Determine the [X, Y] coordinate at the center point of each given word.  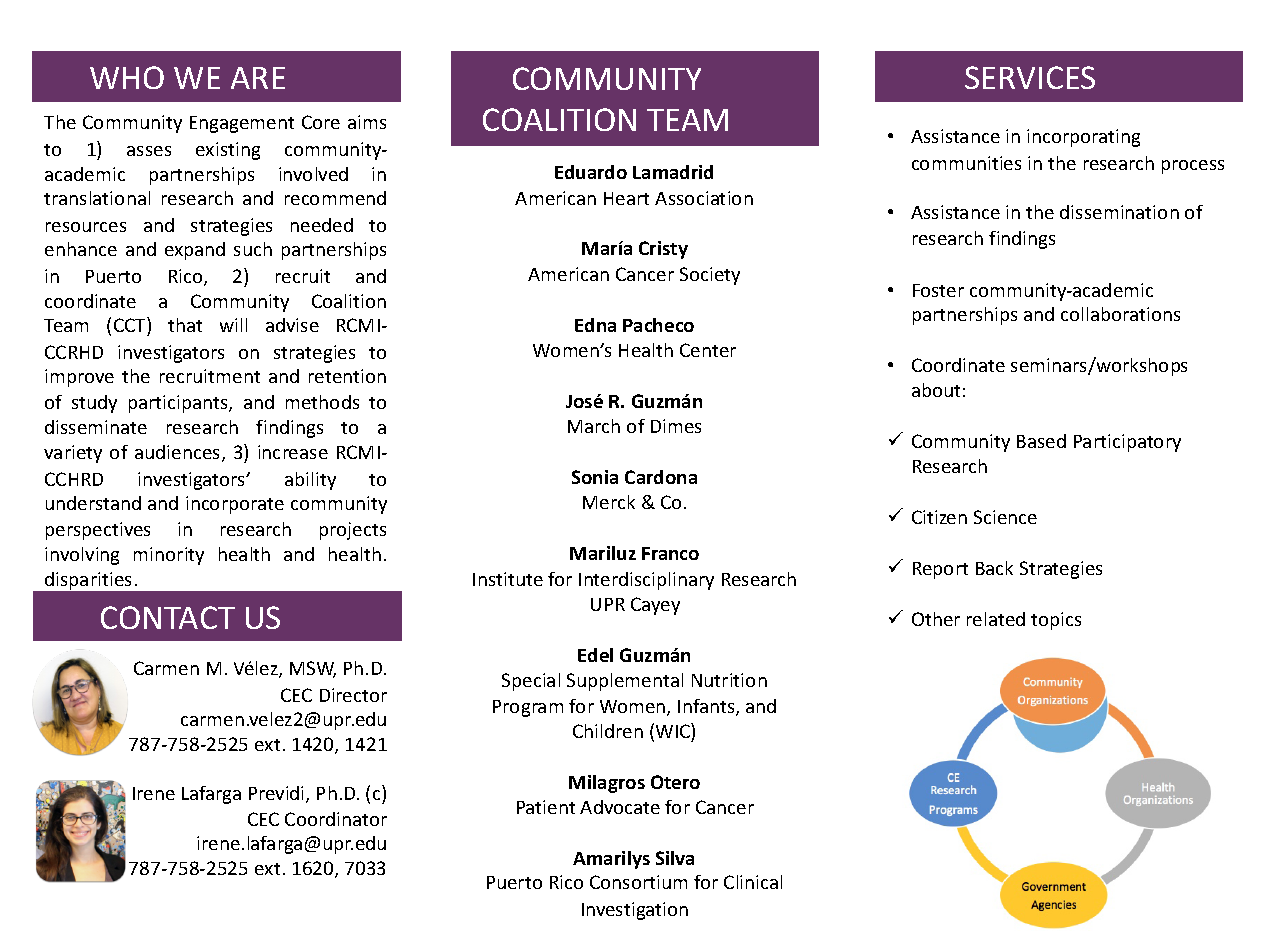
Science [1005, 517]
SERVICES [1030, 77]
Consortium [638, 882]
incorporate [235, 505]
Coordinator [336, 819]
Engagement [242, 124]
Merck [609, 502]
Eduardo [591, 172]
